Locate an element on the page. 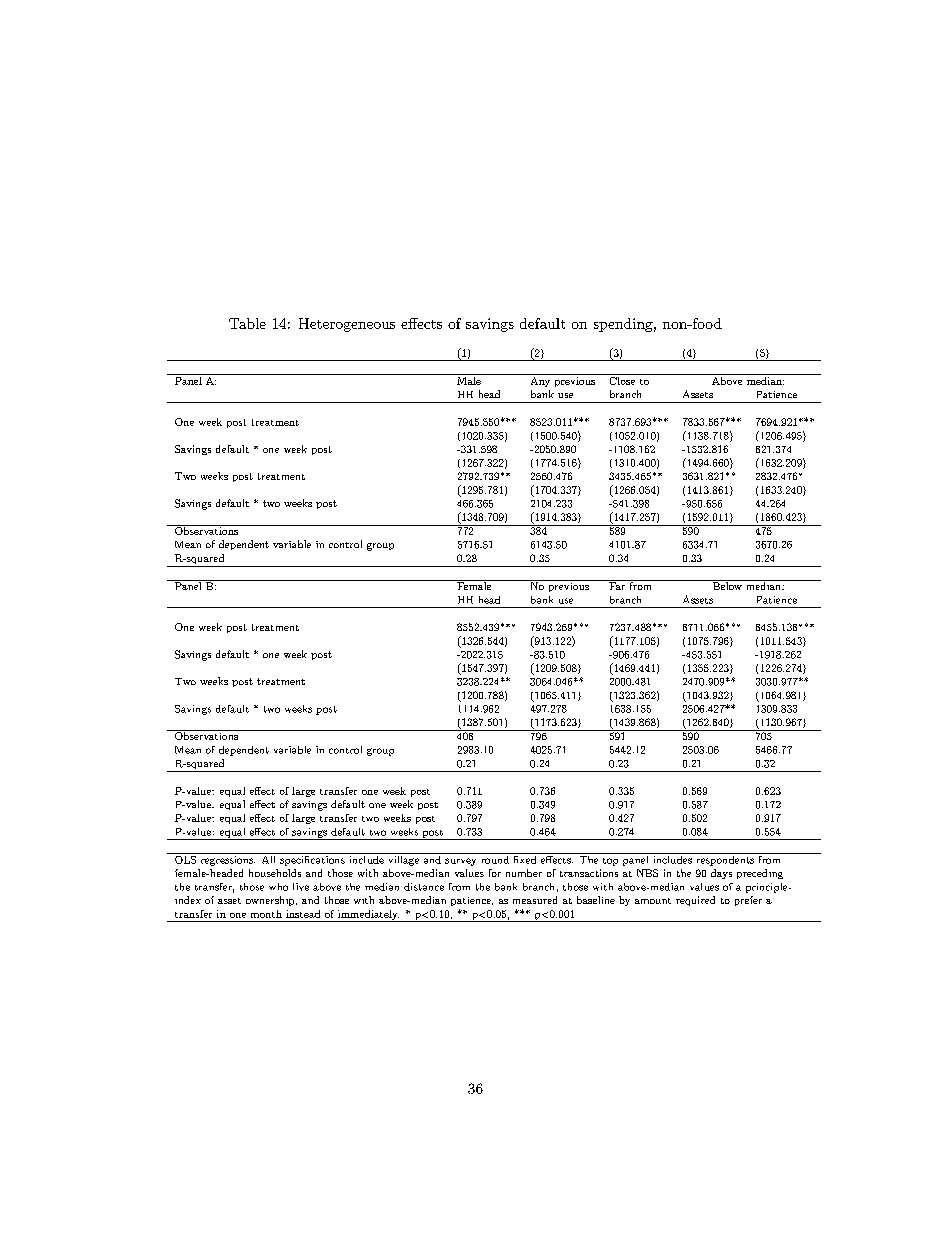 The width and height of the image is (952, 1233). All is located at coordinates (268, 858).
